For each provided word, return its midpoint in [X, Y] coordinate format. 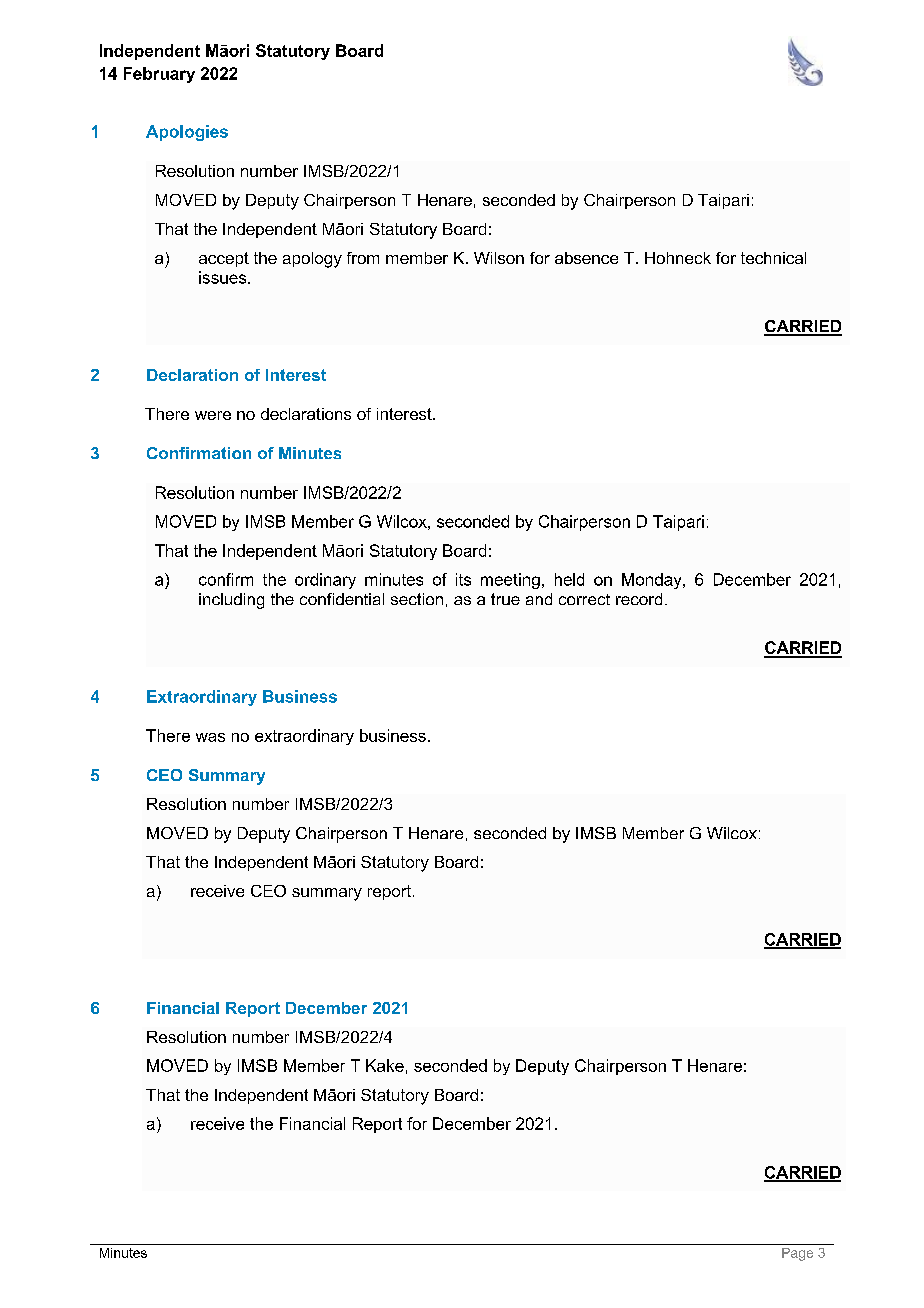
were [213, 415]
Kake [385, 1065]
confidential [342, 599]
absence [586, 258]
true [505, 599]
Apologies [187, 133]
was [210, 737]
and [539, 599]
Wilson [499, 258]
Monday [653, 581]
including [231, 601]
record [639, 599]
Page [797, 1254]
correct [584, 599]
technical [773, 258]
